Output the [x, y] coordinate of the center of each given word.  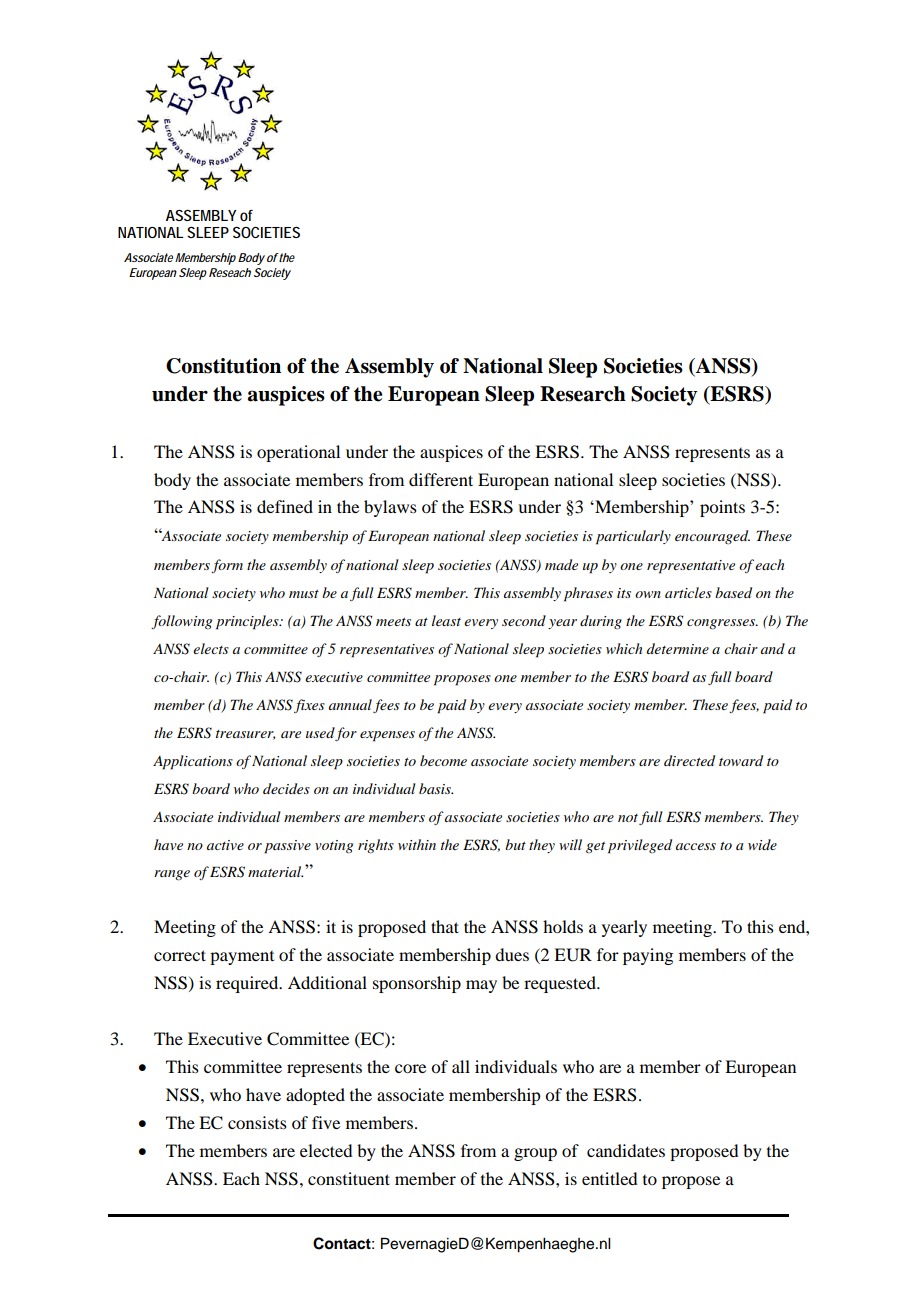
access [696, 846]
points [722, 508]
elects [211, 648]
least [446, 620]
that [445, 926]
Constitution [223, 366]
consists [257, 1122]
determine [678, 648]
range [172, 875]
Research [583, 394]
